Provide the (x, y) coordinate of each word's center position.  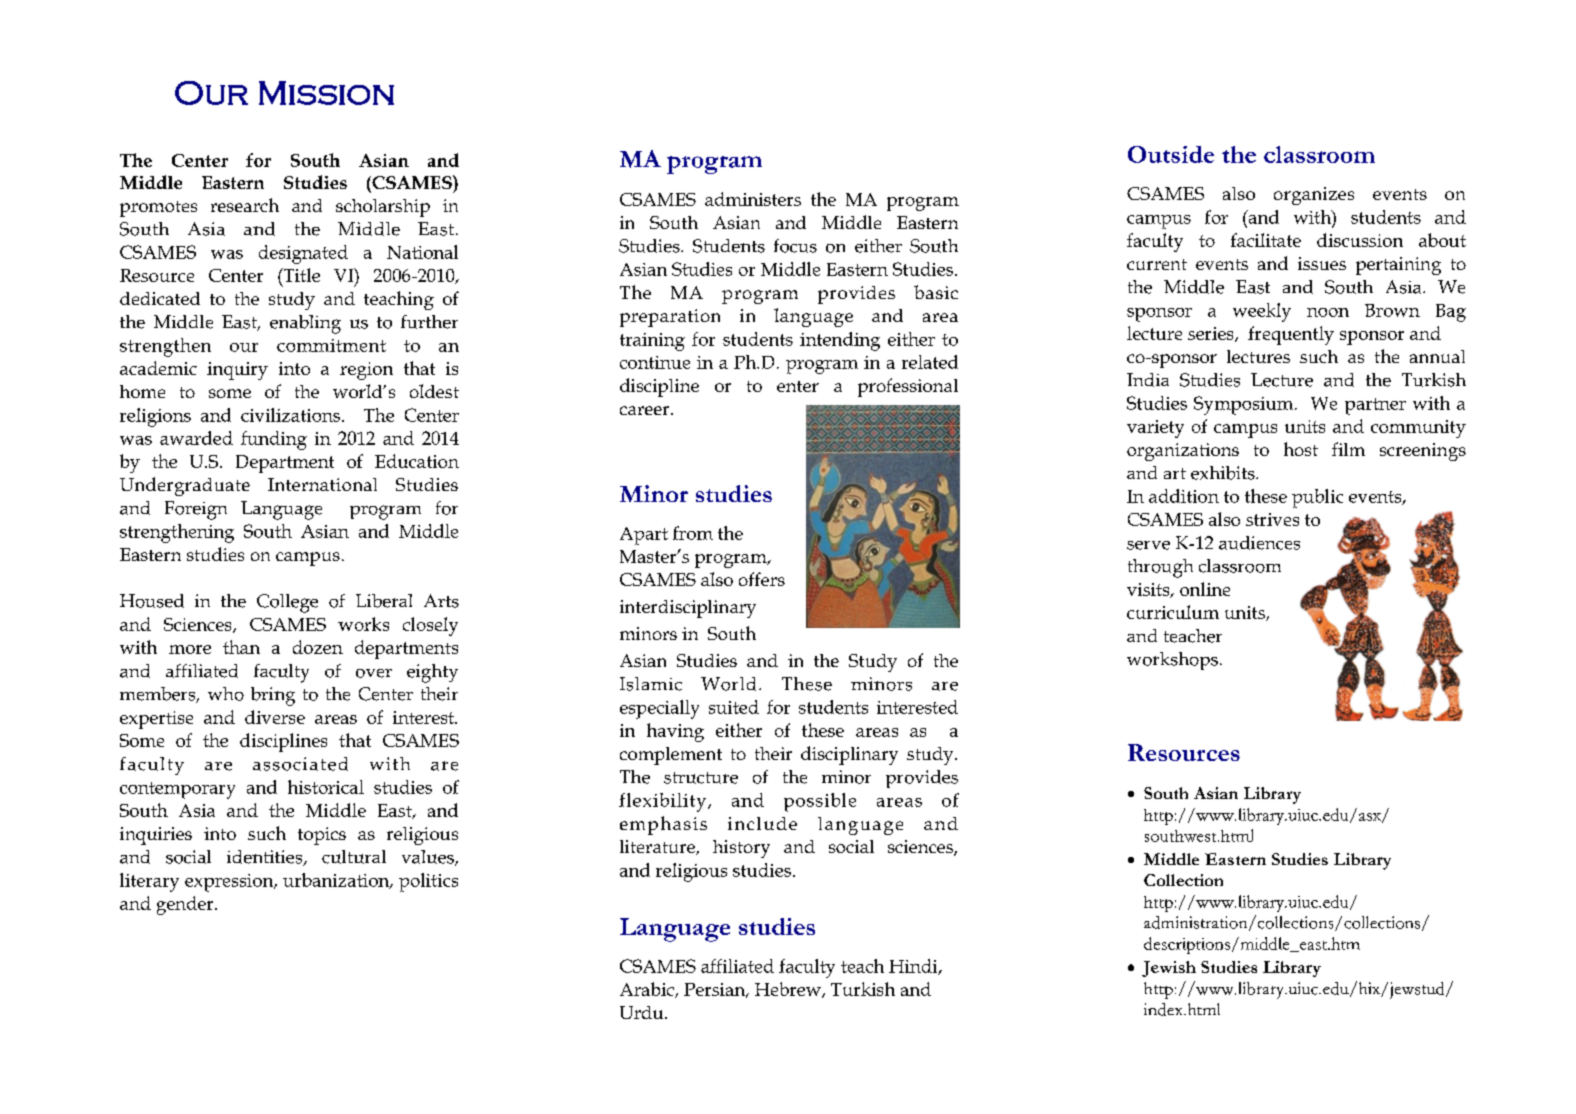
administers (753, 199)
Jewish (1169, 969)
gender (186, 905)
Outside (1171, 154)
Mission (326, 93)
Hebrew (789, 990)
